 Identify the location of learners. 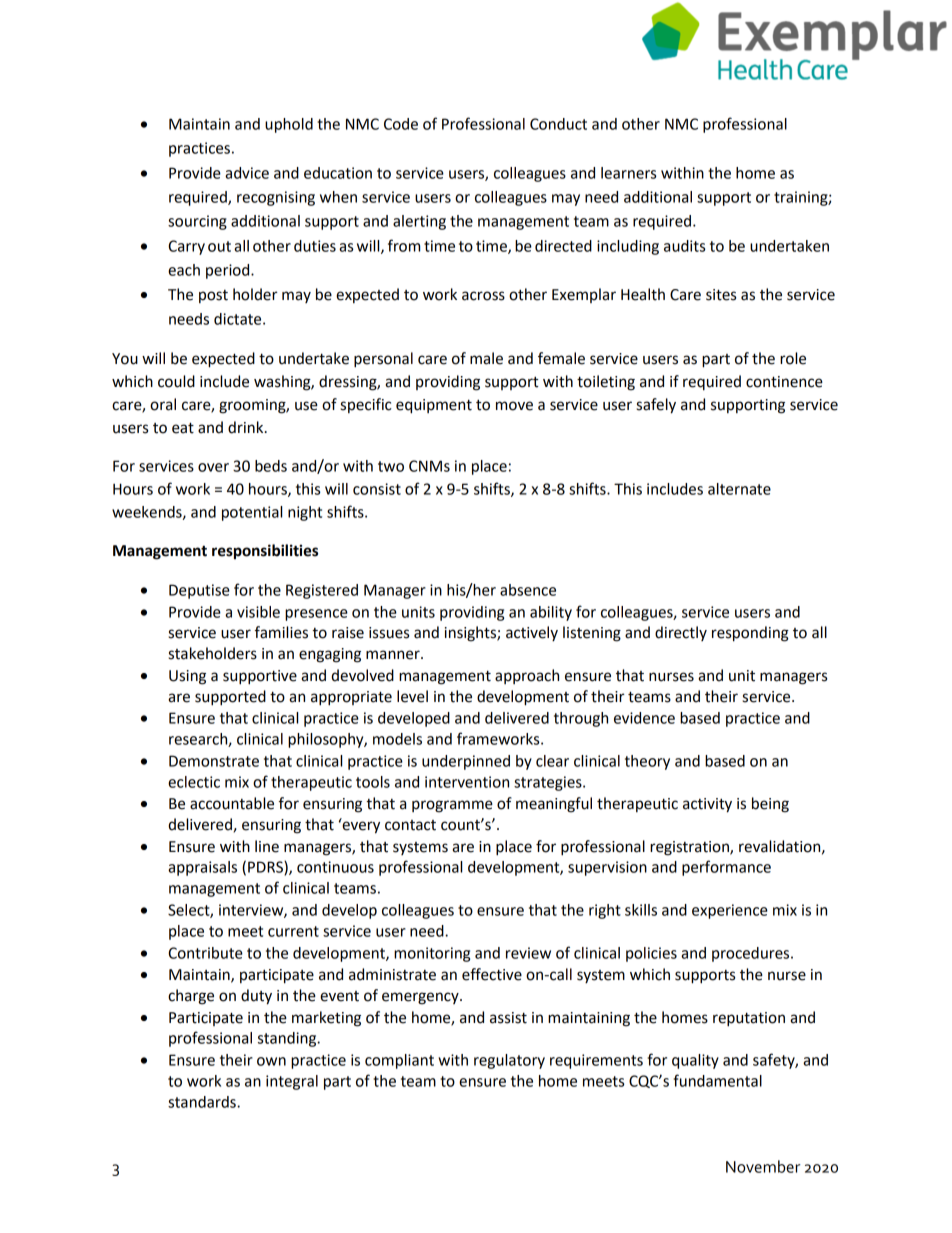
(628, 173).
